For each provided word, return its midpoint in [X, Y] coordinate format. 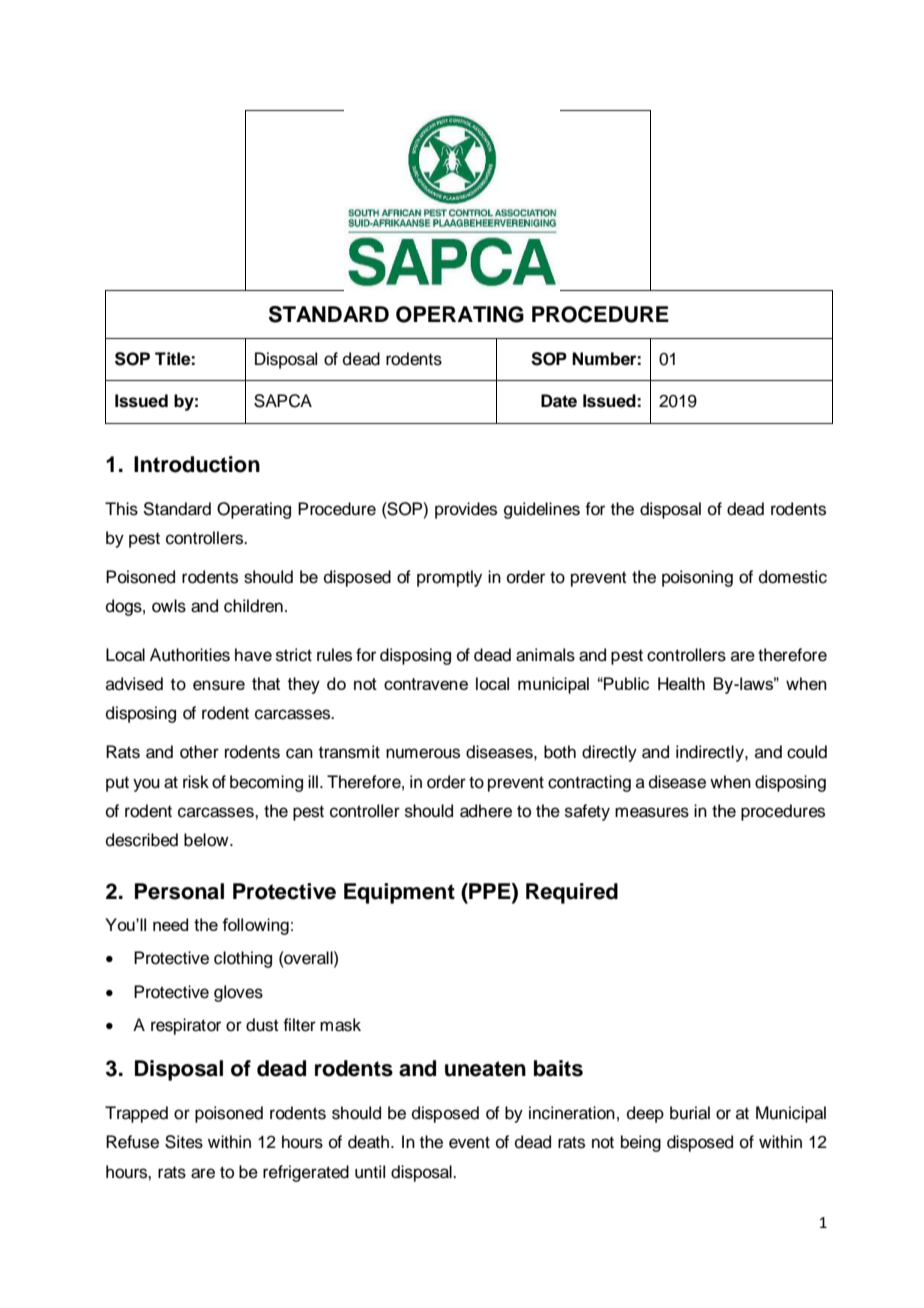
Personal [179, 891]
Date [559, 401]
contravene [426, 684]
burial [690, 1113]
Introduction [197, 464]
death [370, 1142]
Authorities [190, 655]
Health [681, 683]
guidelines [542, 510]
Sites [184, 1142]
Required [572, 893]
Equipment [399, 893]
